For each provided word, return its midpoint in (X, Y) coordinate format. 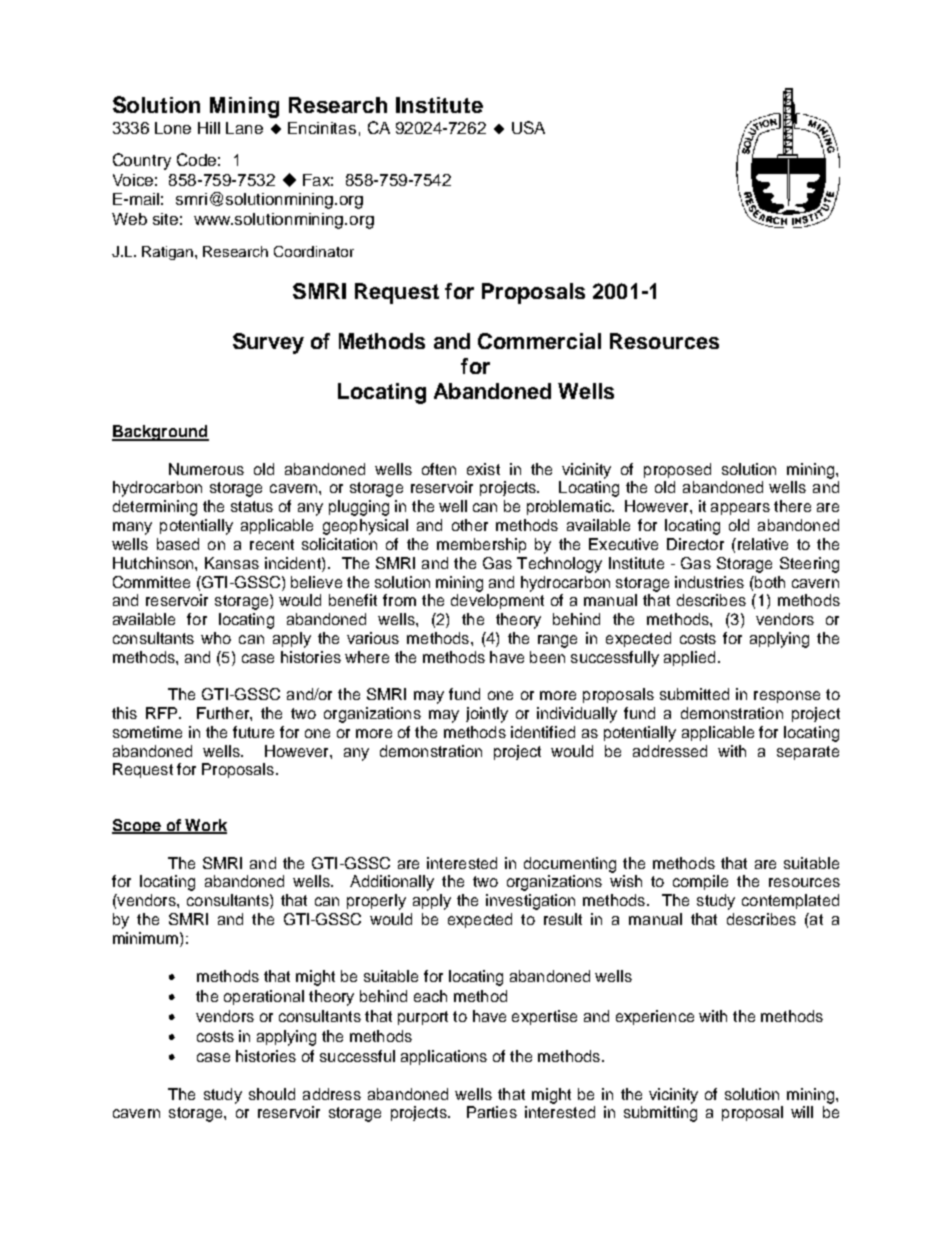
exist (483, 469)
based (178, 544)
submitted (694, 694)
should (272, 1094)
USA (528, 127)
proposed (677, 470)
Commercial (539, 341)
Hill (209, 128)
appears (740, 509)
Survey (268, 343)
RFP (161, 713)
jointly (487, 715)
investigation (530, 902)
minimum (145, 938)
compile (700, 882)
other (470, 525)
